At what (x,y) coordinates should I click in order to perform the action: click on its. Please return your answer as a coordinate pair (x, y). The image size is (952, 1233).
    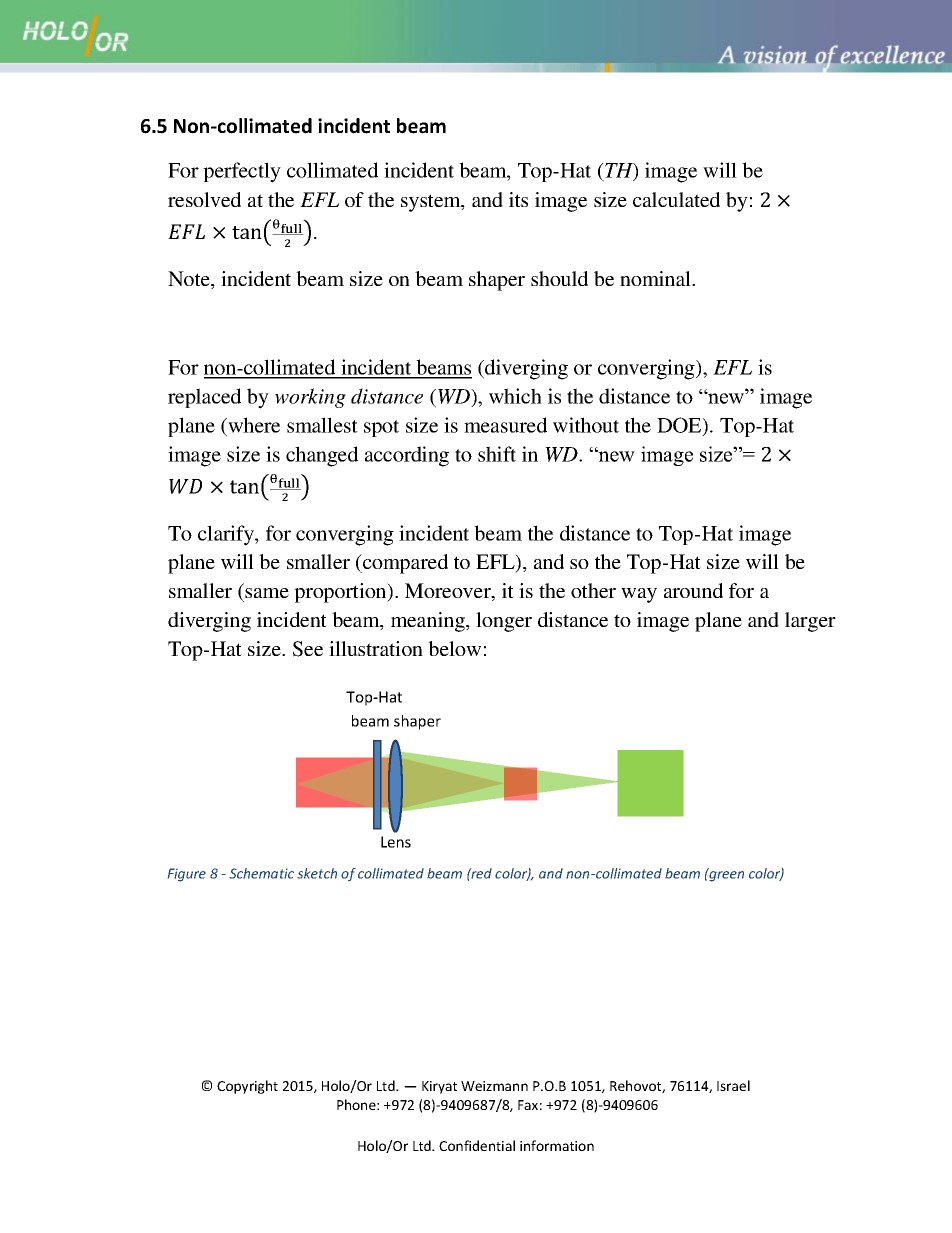
    Looking at the image, I should click on (518, 199).
